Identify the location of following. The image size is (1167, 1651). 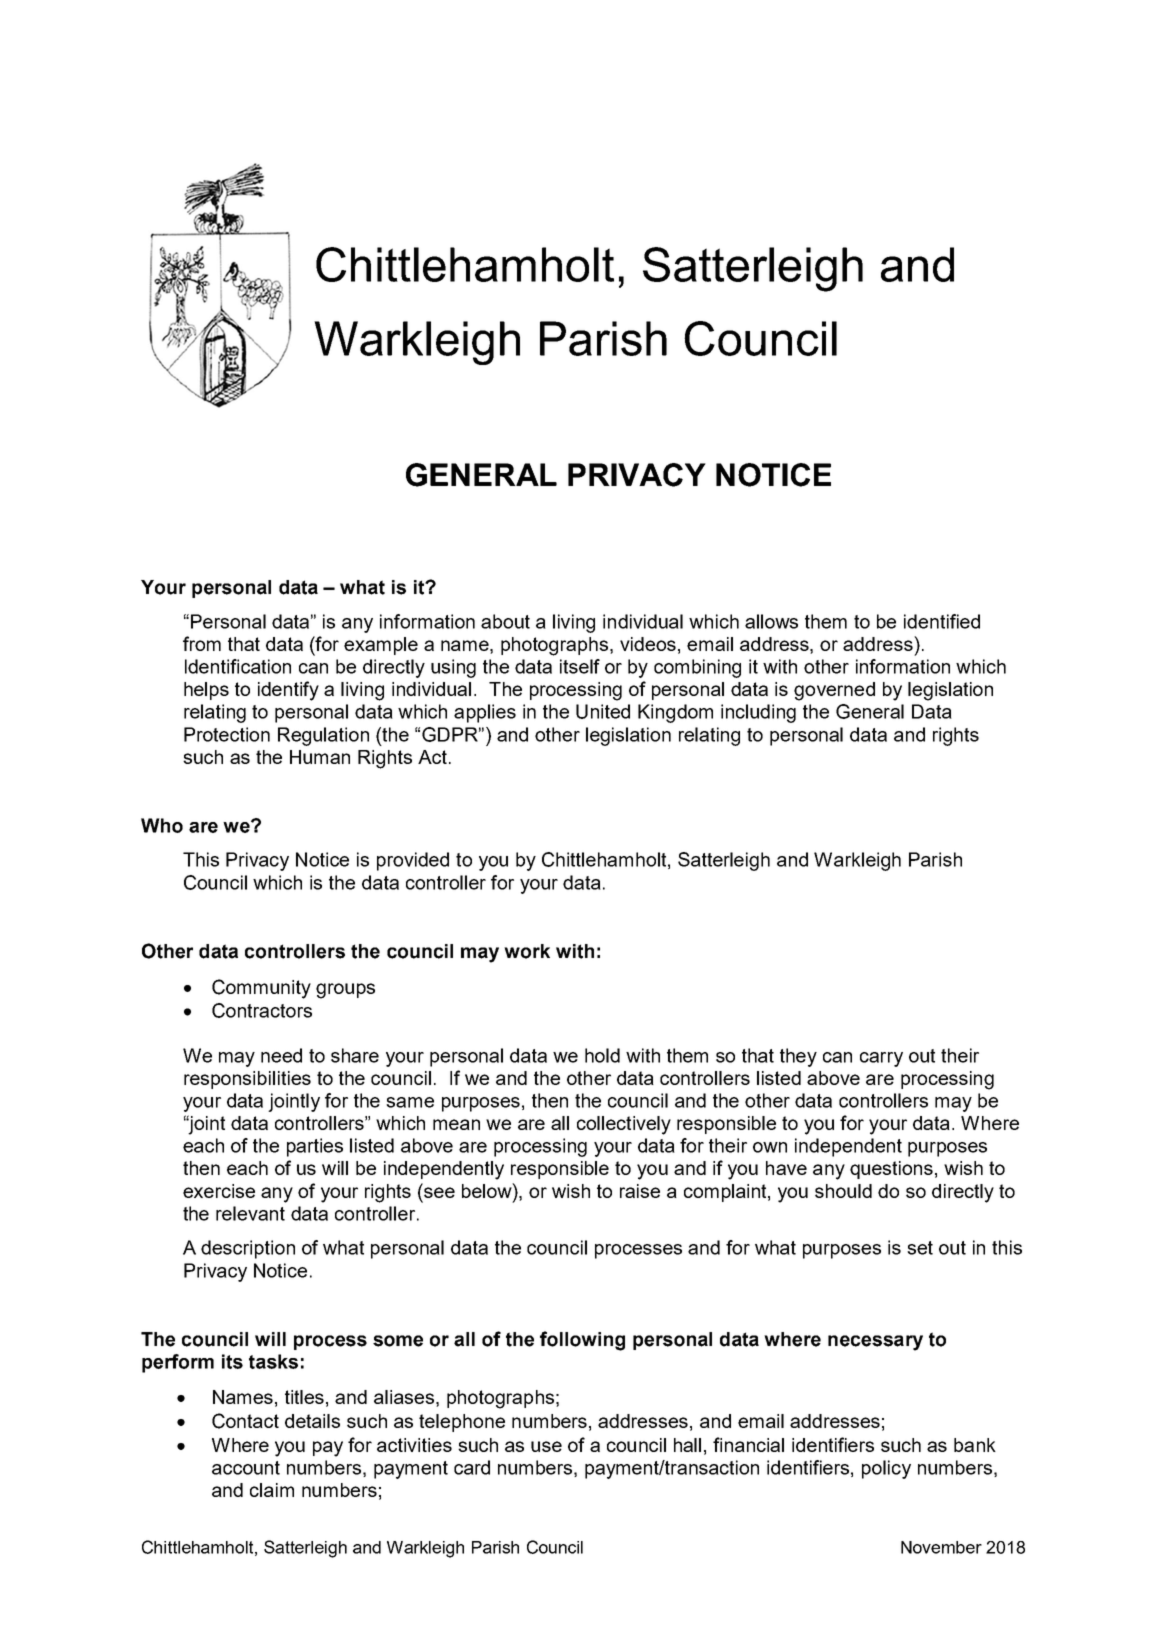
(582, 1341).
